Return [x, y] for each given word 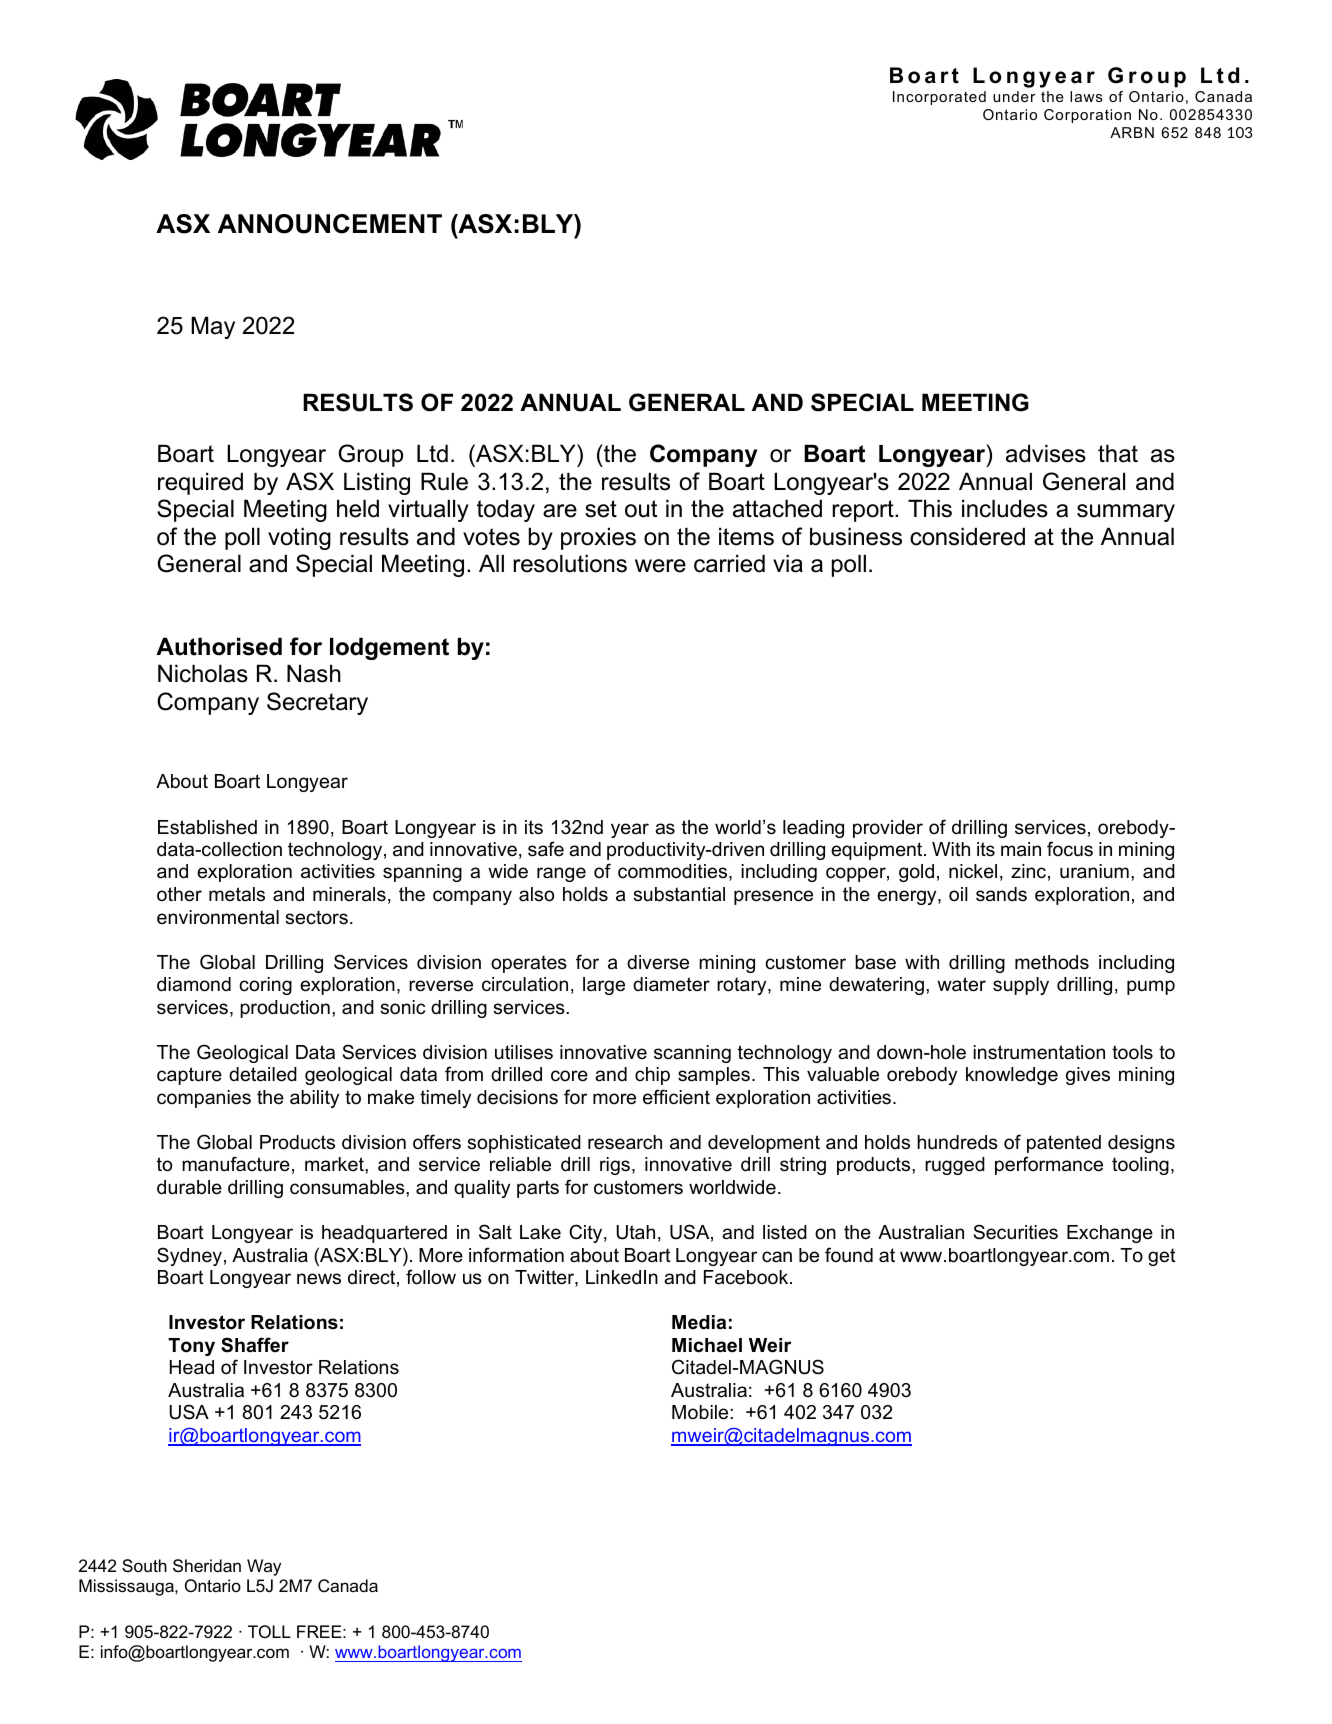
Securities [1015, 1232]
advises [1046, 453]
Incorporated [939, 98]
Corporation [1087, 116]
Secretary [317, 703]
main [1021, 849]
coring [265, 986]
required [200, 483]
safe [546, 849]
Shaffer [255, 1345]
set [601, 509]
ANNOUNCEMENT [330, 224]
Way [264, 1567]
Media [699, 1322]
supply [1021, 986]
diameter [671, 984]
